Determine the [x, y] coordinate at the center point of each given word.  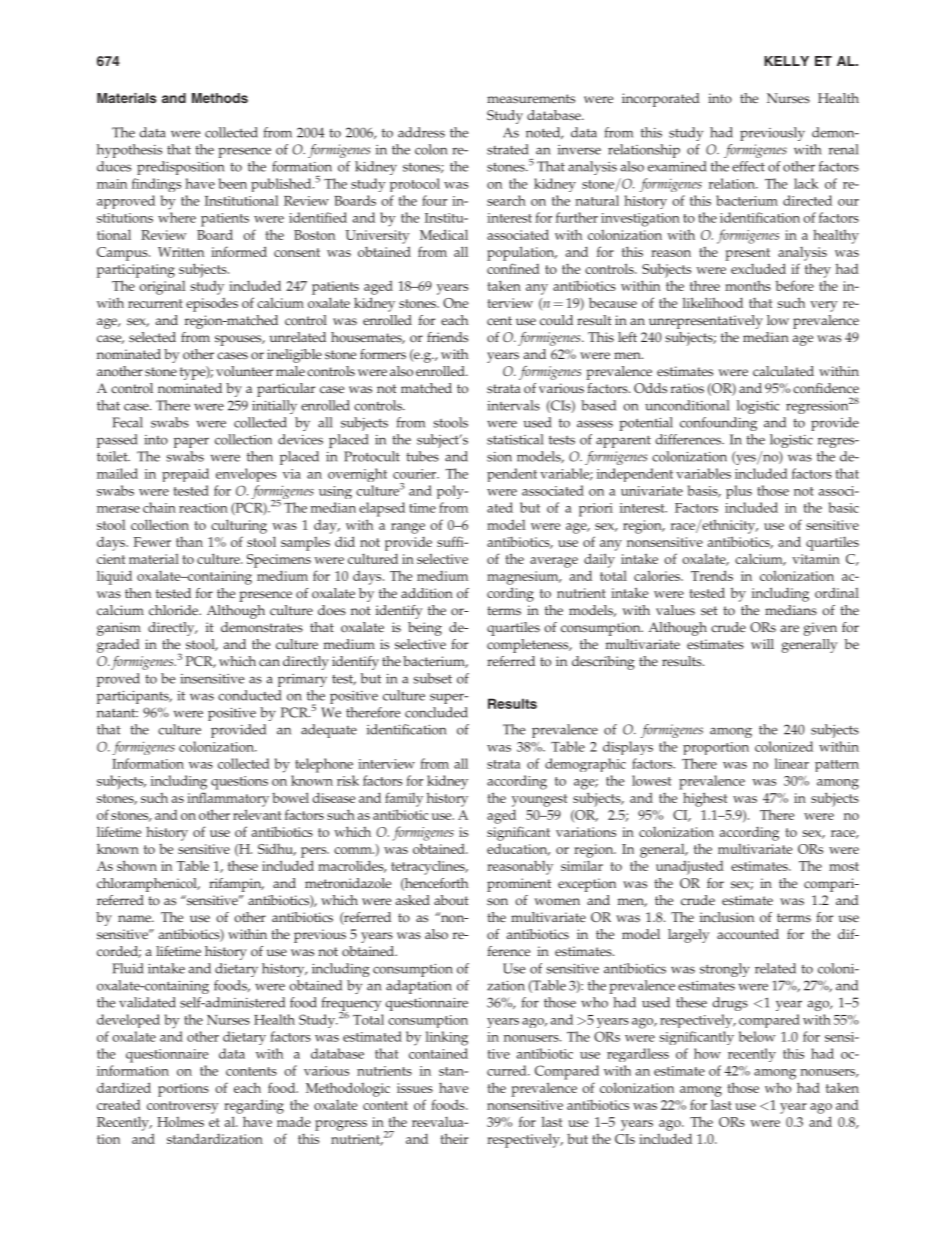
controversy [183, 1107]
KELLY [786, 61]
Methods [220, 98]
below [757, 1036]
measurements [531, 98]
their [454, 1138]
